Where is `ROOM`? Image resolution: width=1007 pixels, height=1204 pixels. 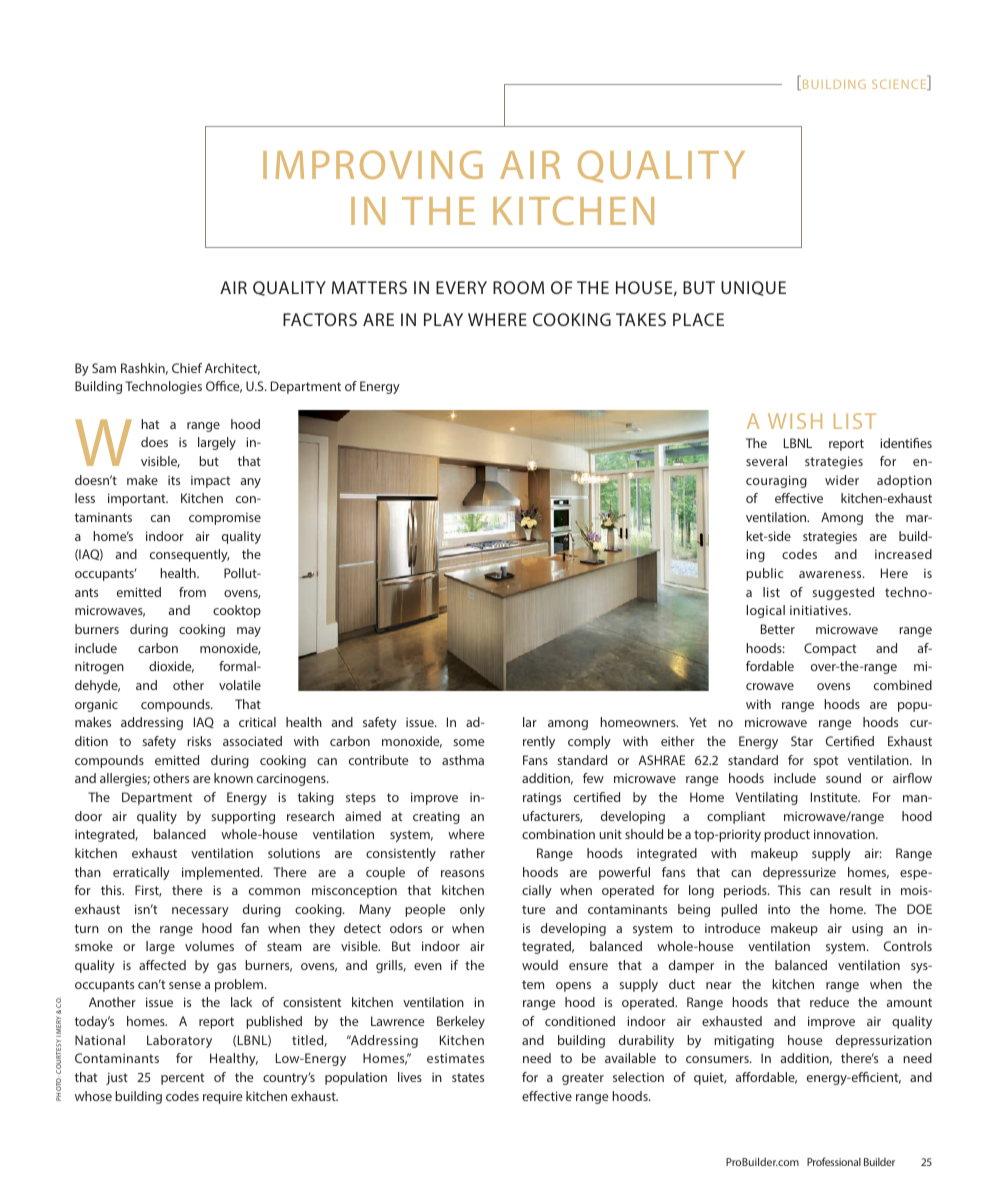 ROOM is located at coordinates (518, 287).
